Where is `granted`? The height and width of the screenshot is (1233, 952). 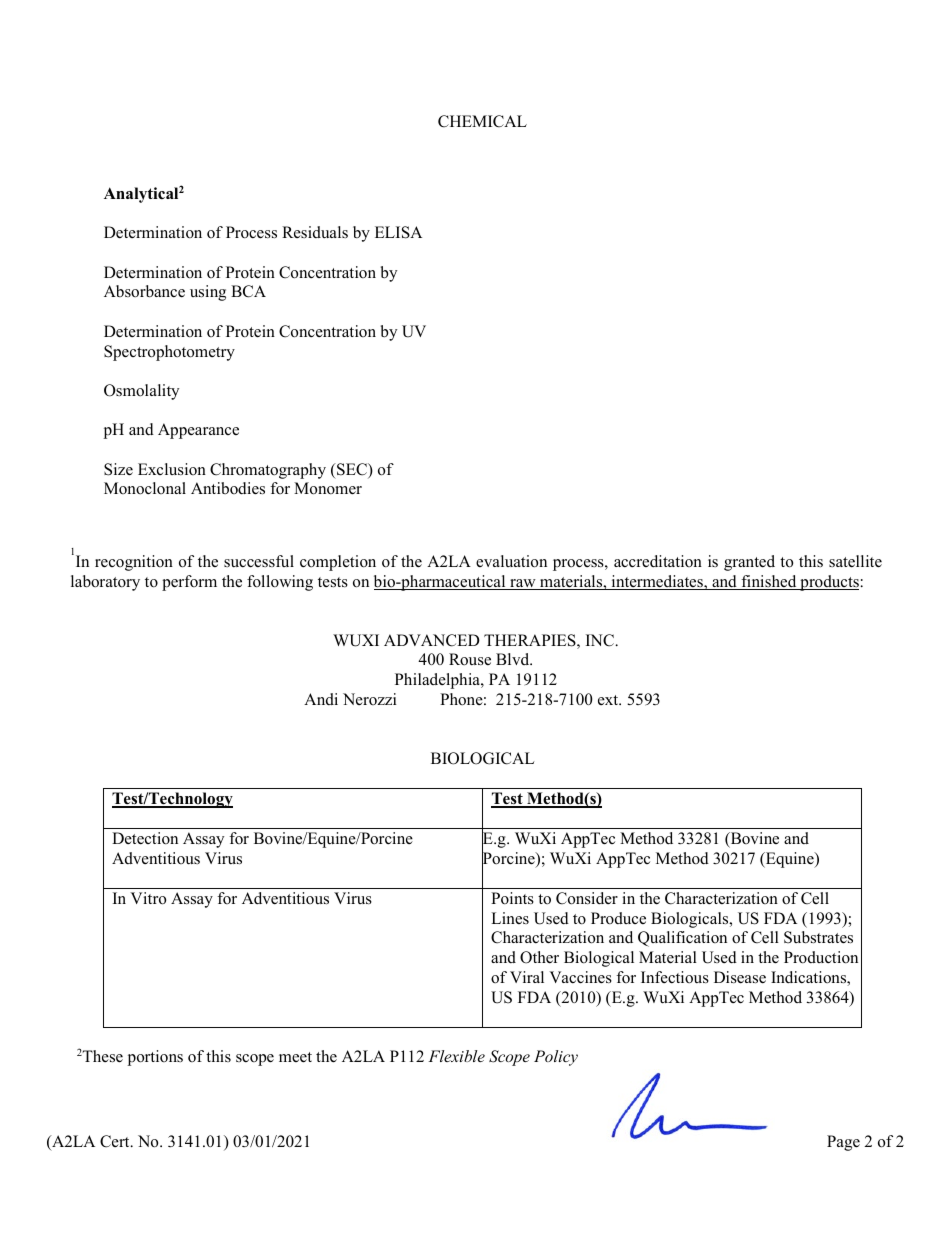 granted is located at coordinates (749, 563).
